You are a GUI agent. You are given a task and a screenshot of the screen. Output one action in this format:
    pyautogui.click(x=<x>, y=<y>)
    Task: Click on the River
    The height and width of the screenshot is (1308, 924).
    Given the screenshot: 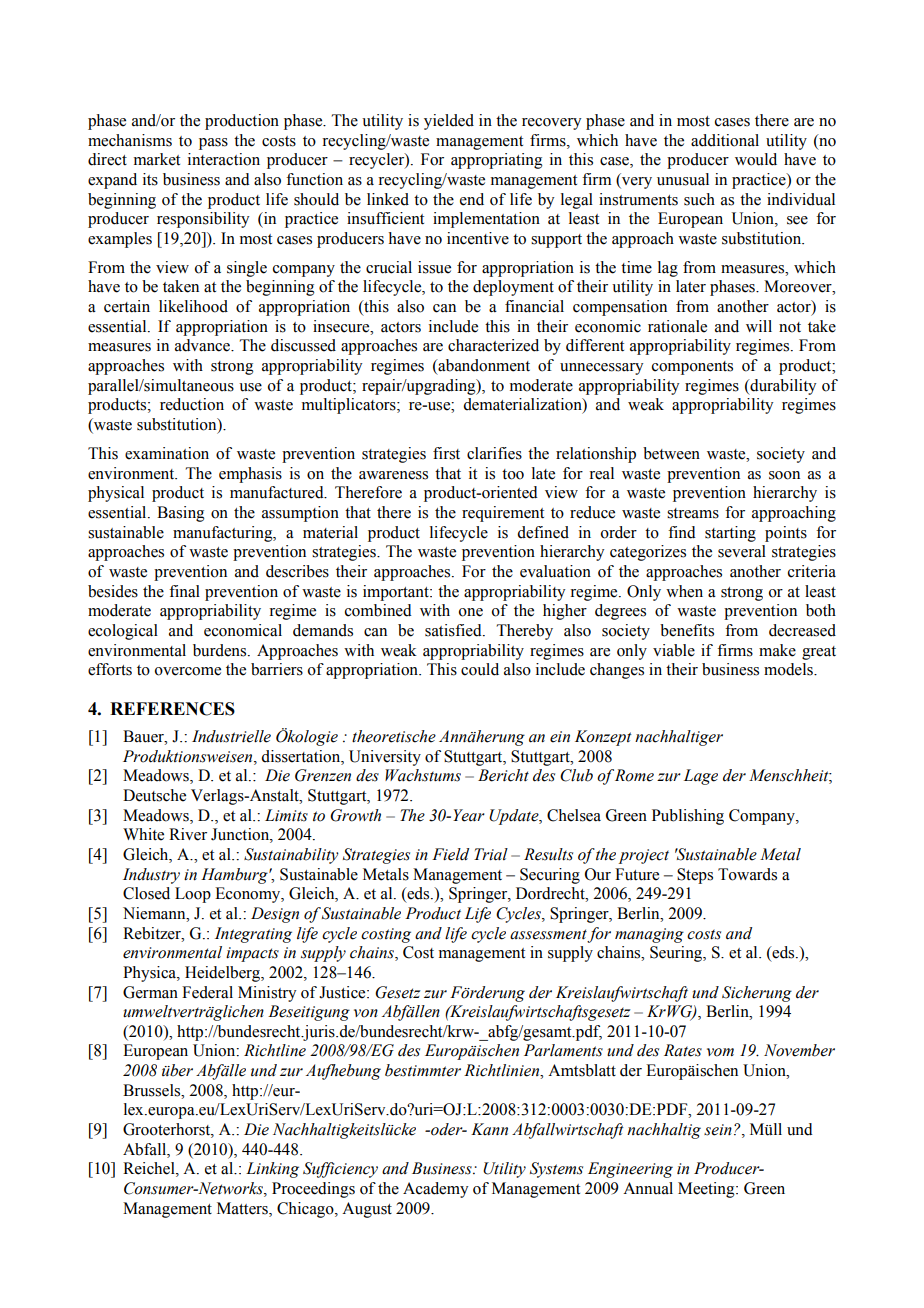 What is the action you would take?
    pyautogui.click(x=188, y=834)
